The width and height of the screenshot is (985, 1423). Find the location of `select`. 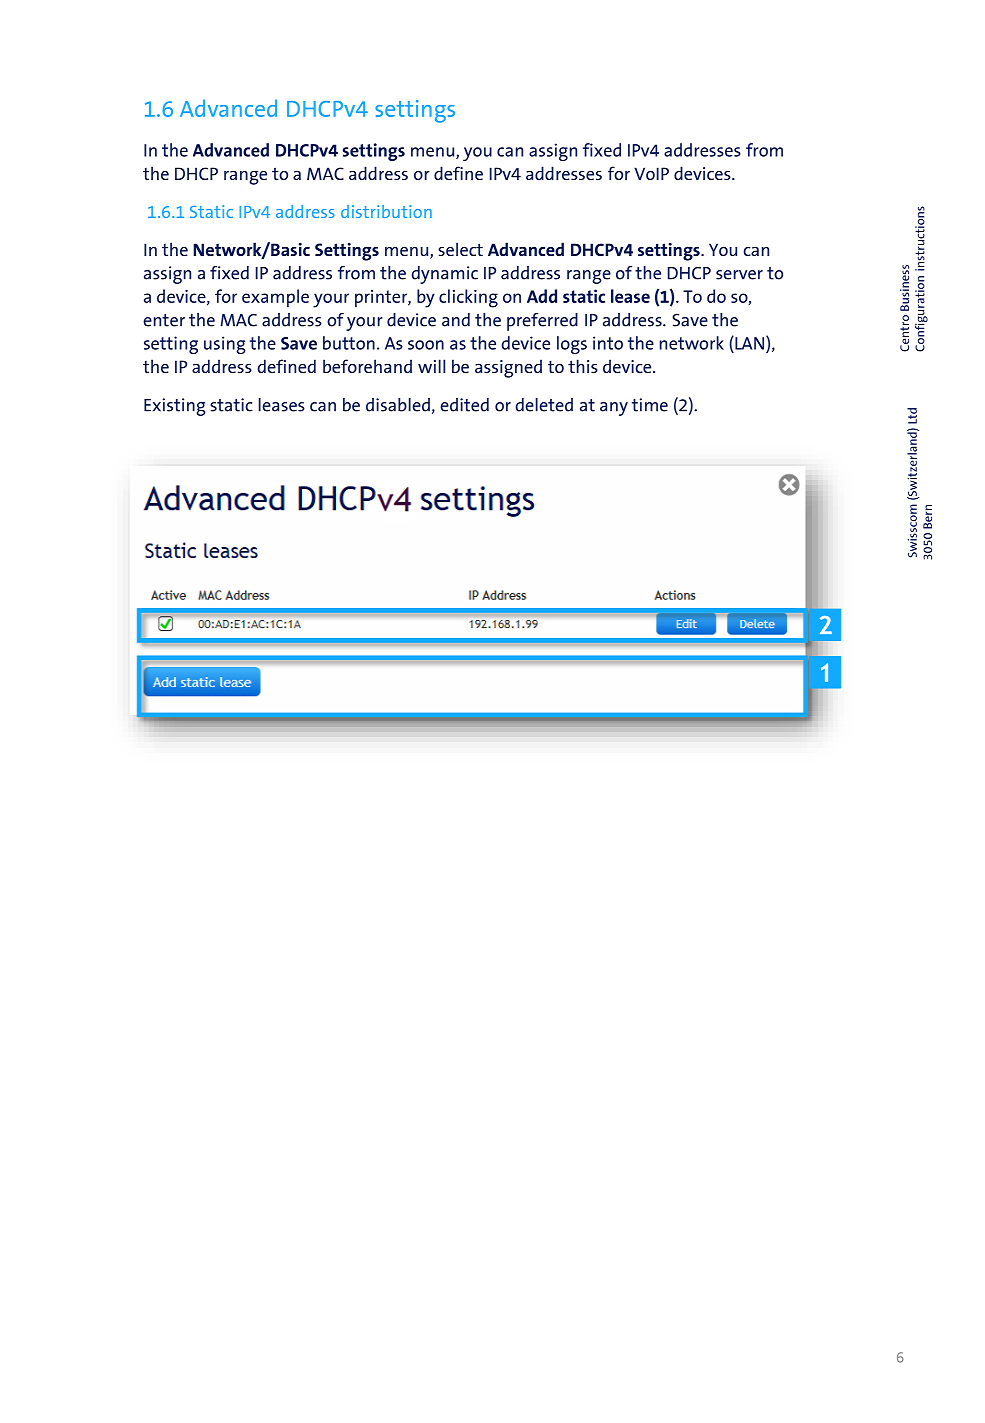

select is located at coordinates (460, 249).
